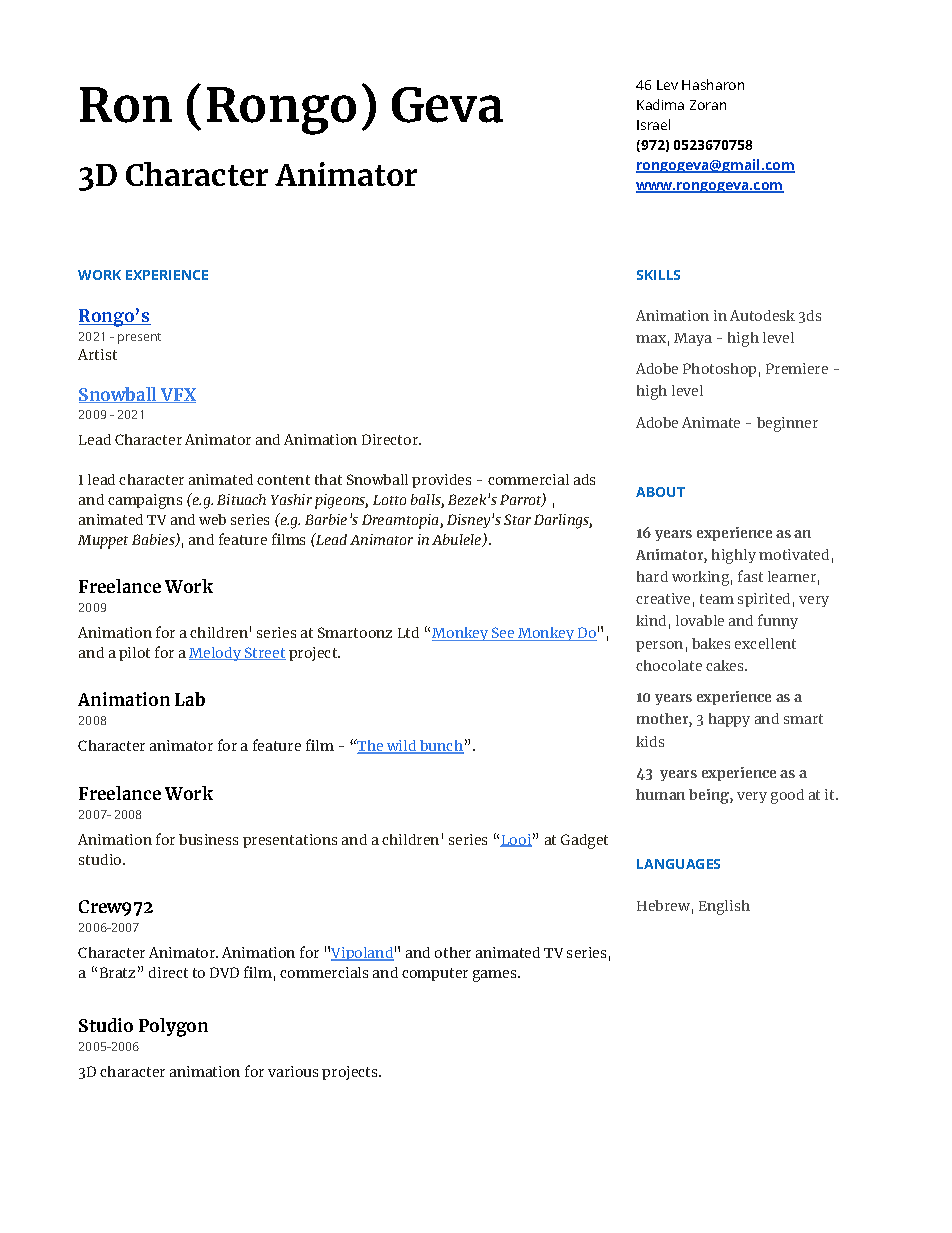  Describe the element at coordinates (708, 105) in the screenshot. I see `Zoran` at that location.
